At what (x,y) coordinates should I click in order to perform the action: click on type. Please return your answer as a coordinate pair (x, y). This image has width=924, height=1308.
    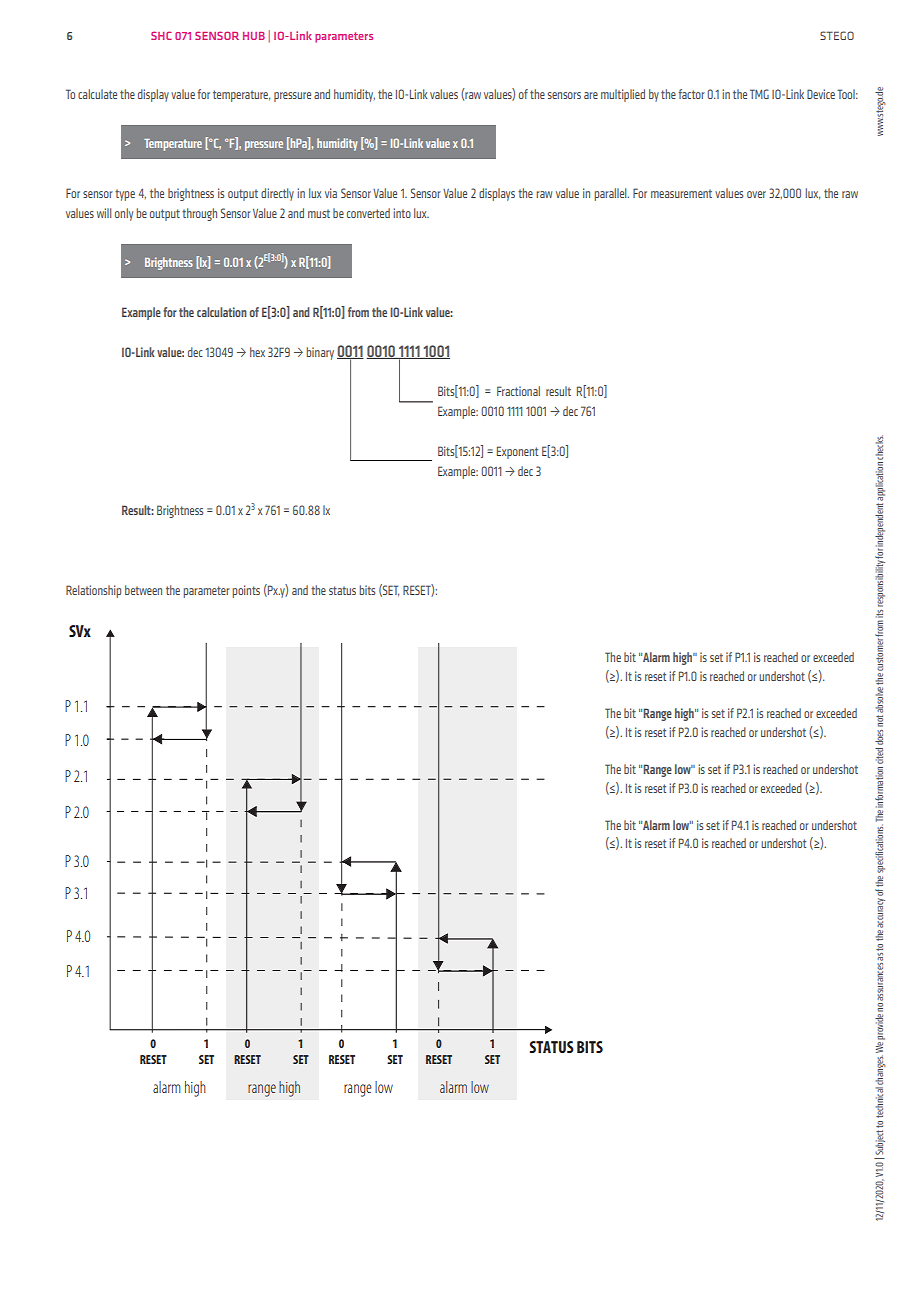
    Looking at the image, I should click on (125, 195).
